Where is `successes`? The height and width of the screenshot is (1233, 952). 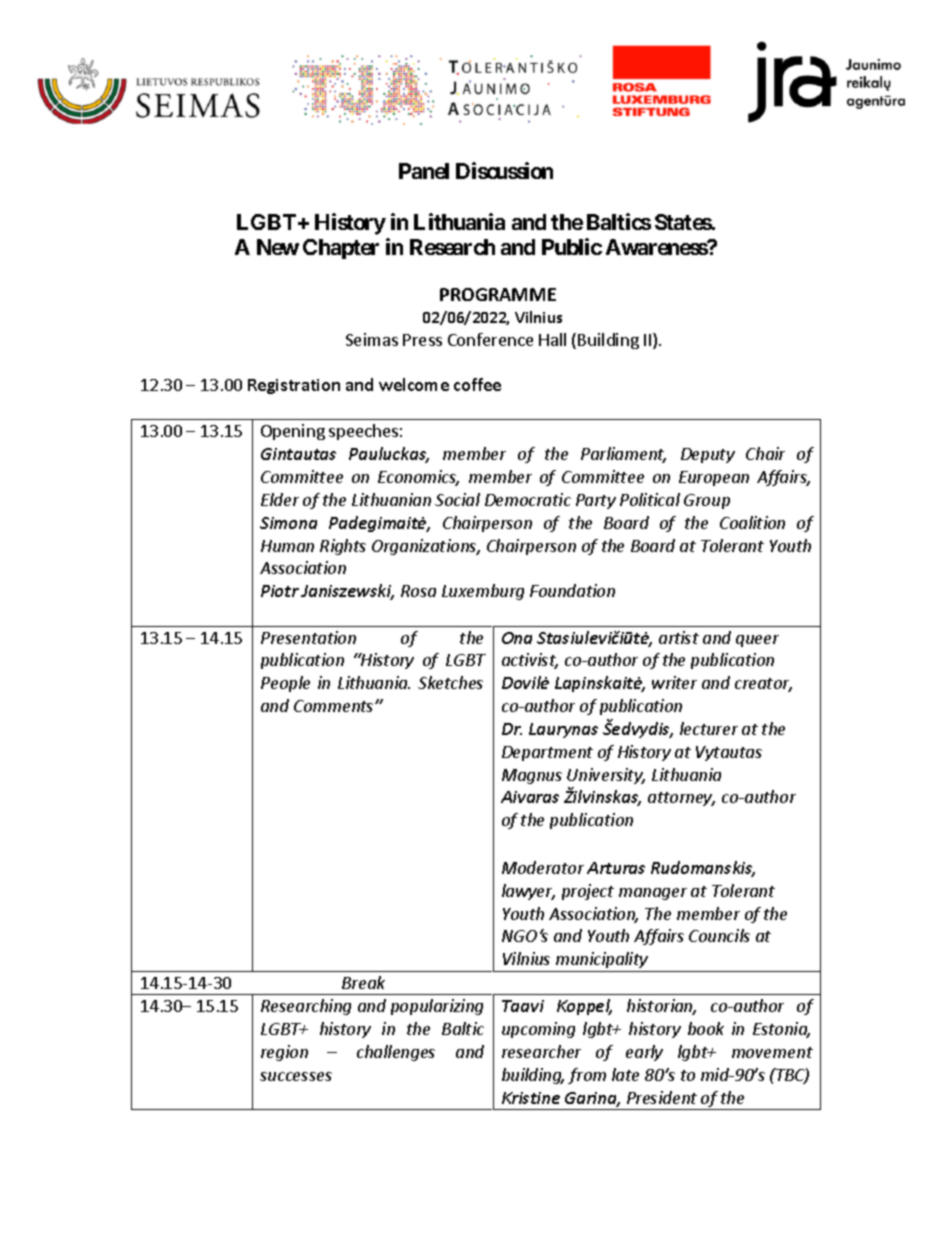 successes is located at coordinates (296, 1076).
